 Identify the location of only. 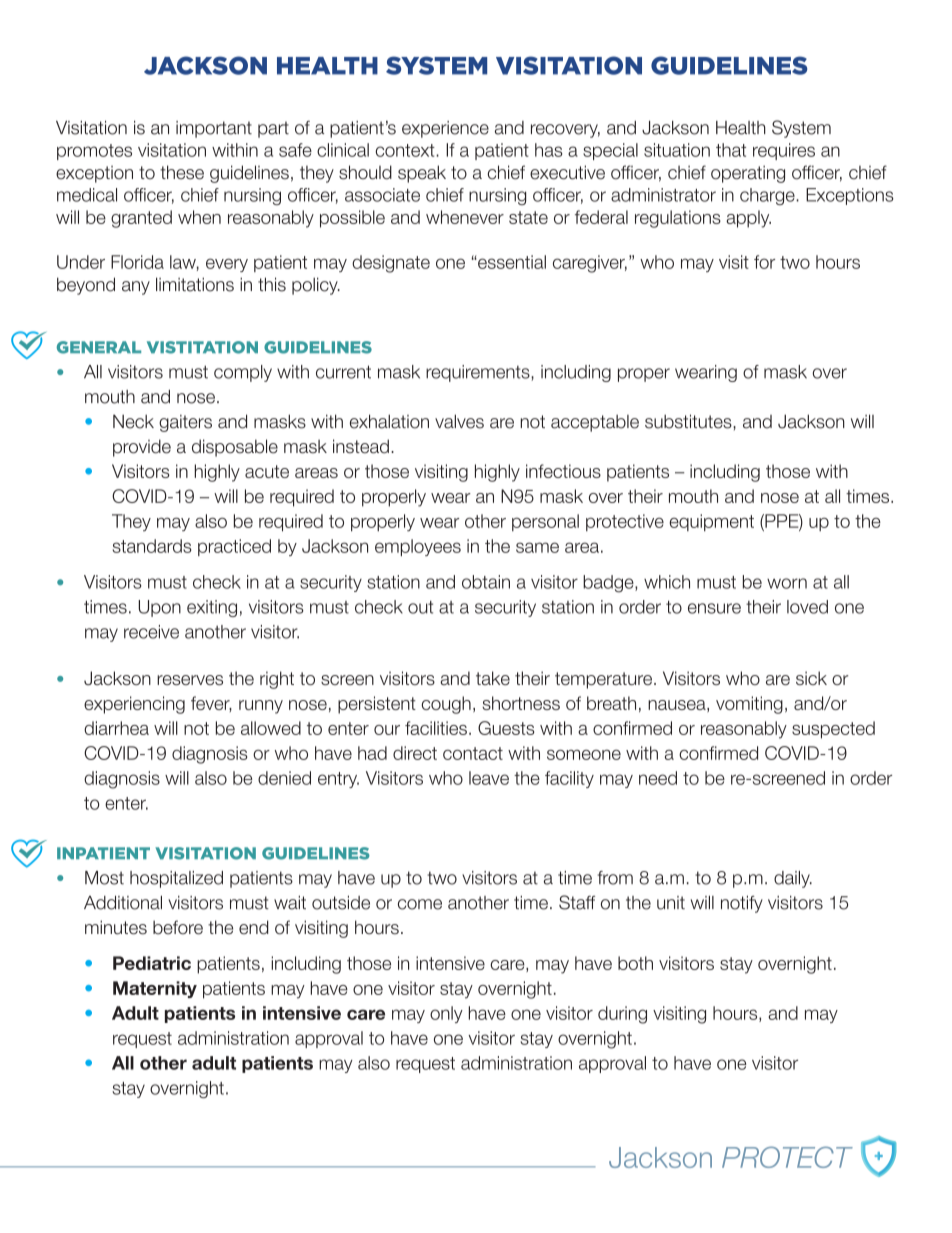
(446, 1014).
